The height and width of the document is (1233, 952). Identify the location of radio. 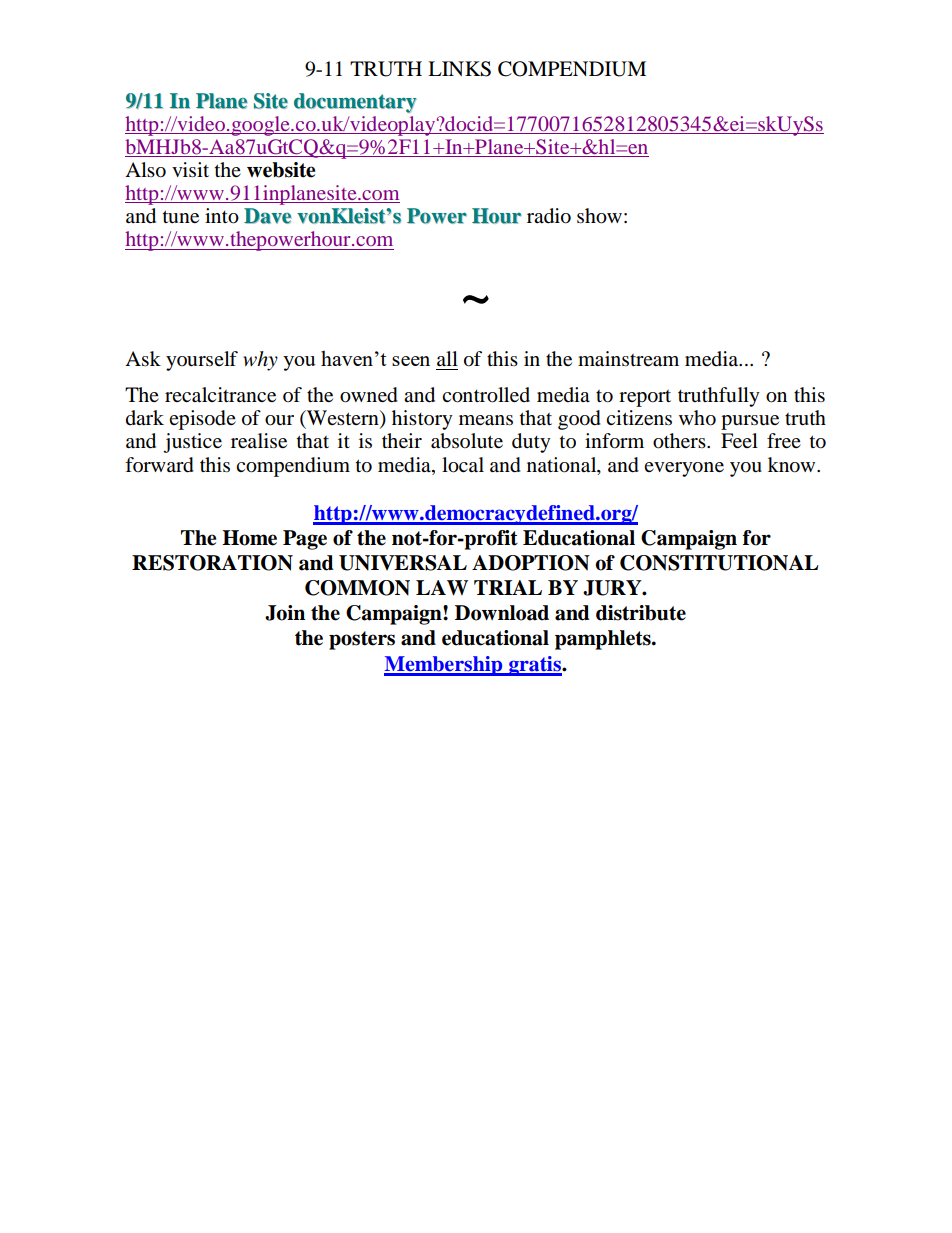
(549, 216).
